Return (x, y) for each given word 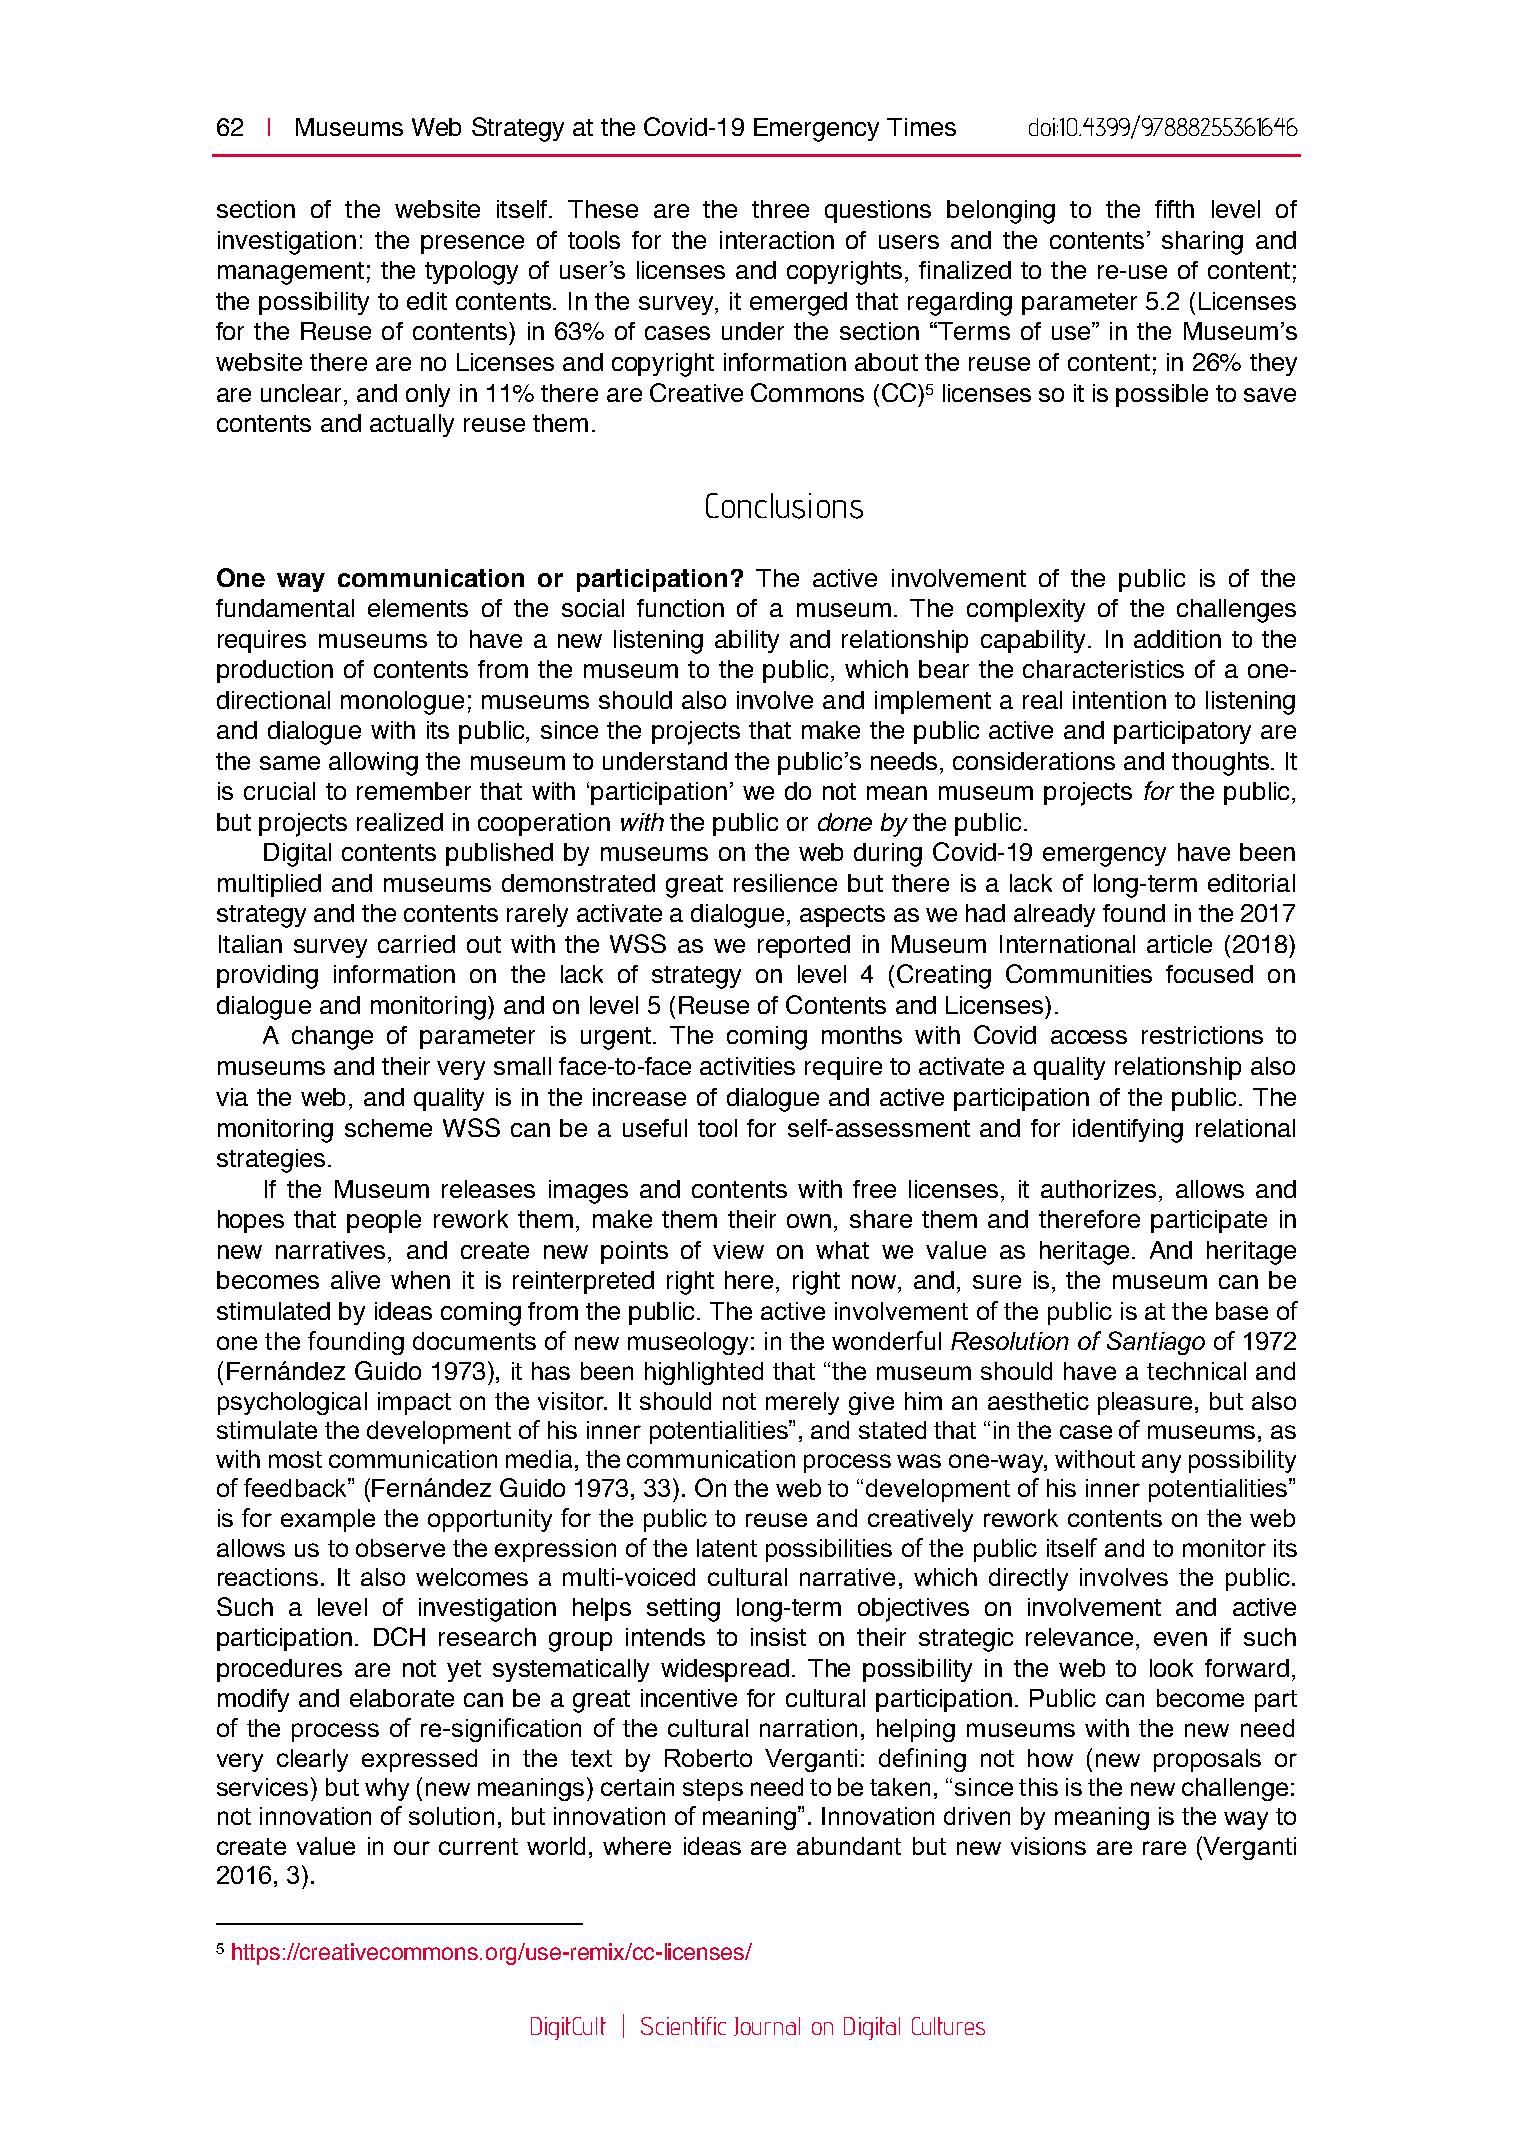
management (291, 273)
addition (1177, 639)
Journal (767, 2026)
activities (747, 1066)
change (332, 1038)
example (328, 1520)
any (1161, 1463)
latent (727, 1548)
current (478, 1846)
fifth (1174, 209)
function (680, 608)
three (780, 209)
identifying (1128, 1131)
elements (418, 608)
